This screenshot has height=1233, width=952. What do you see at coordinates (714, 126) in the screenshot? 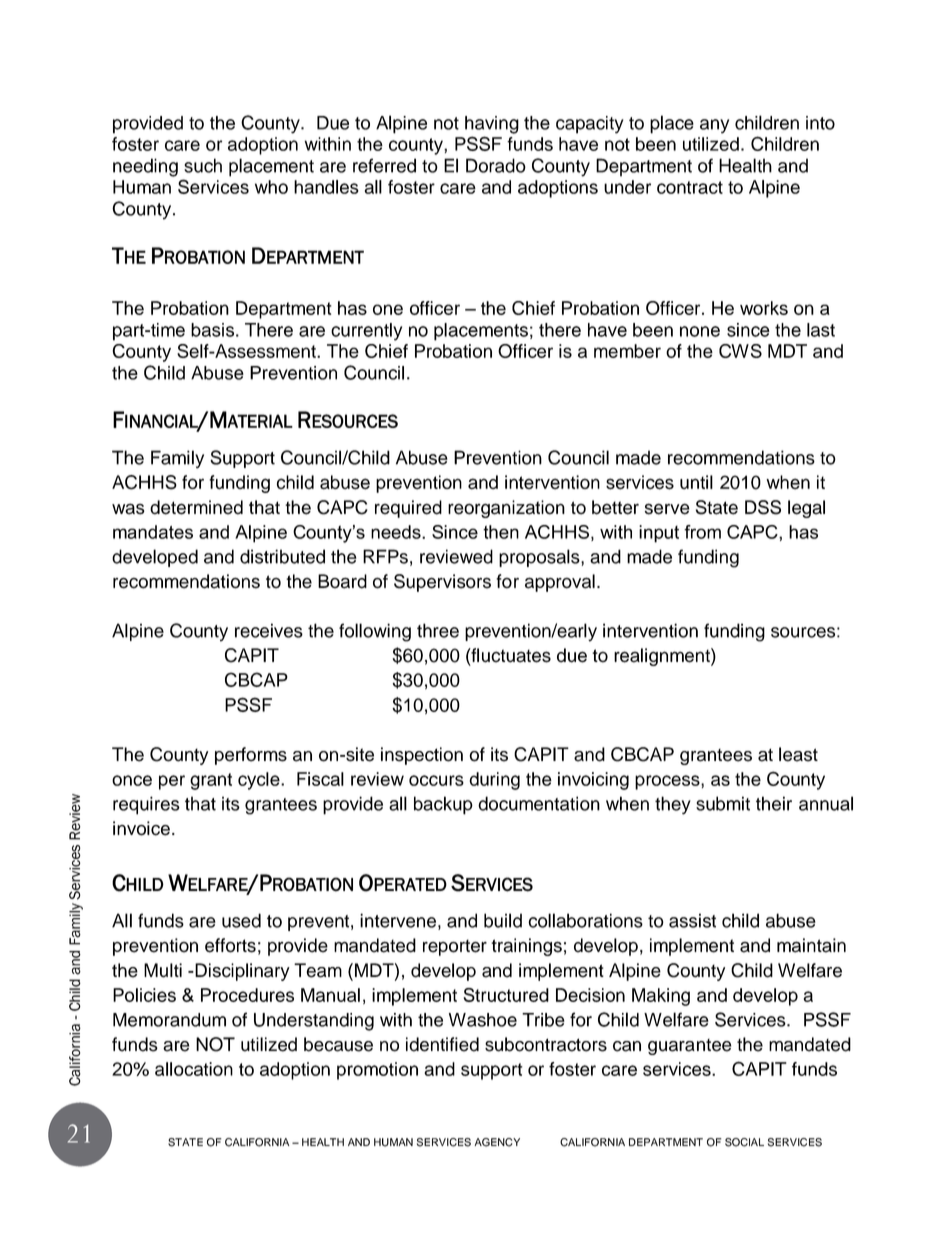
I see `any` at bounding box center [714, 126].
